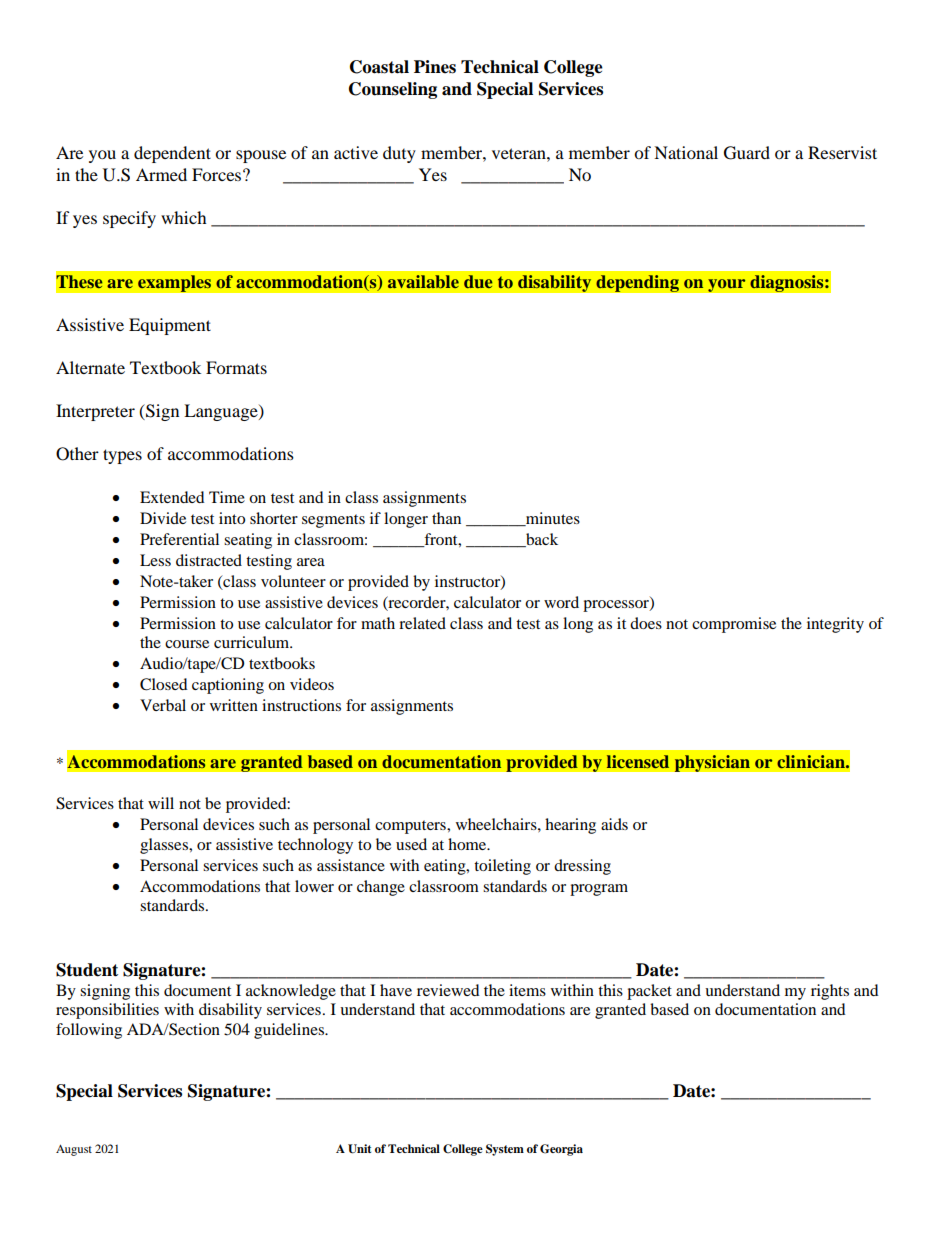 This screenshot has width=952, height=1233. I want to click on Georgia, so click(561, 1150).
